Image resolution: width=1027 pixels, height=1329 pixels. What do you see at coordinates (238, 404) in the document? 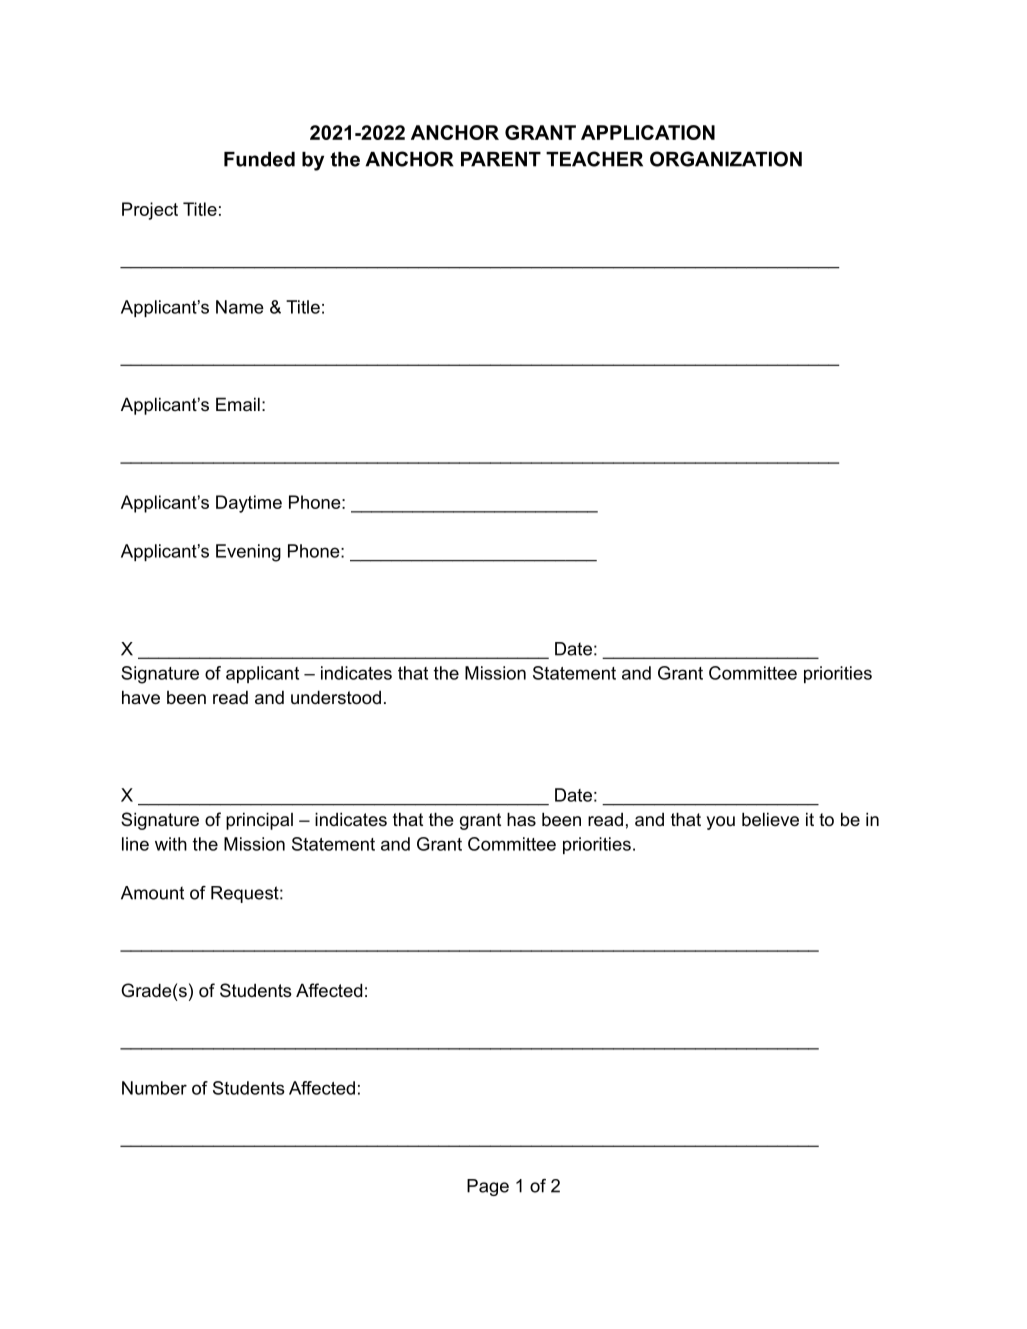
I see `Email` at bounding box center [238, 404].
